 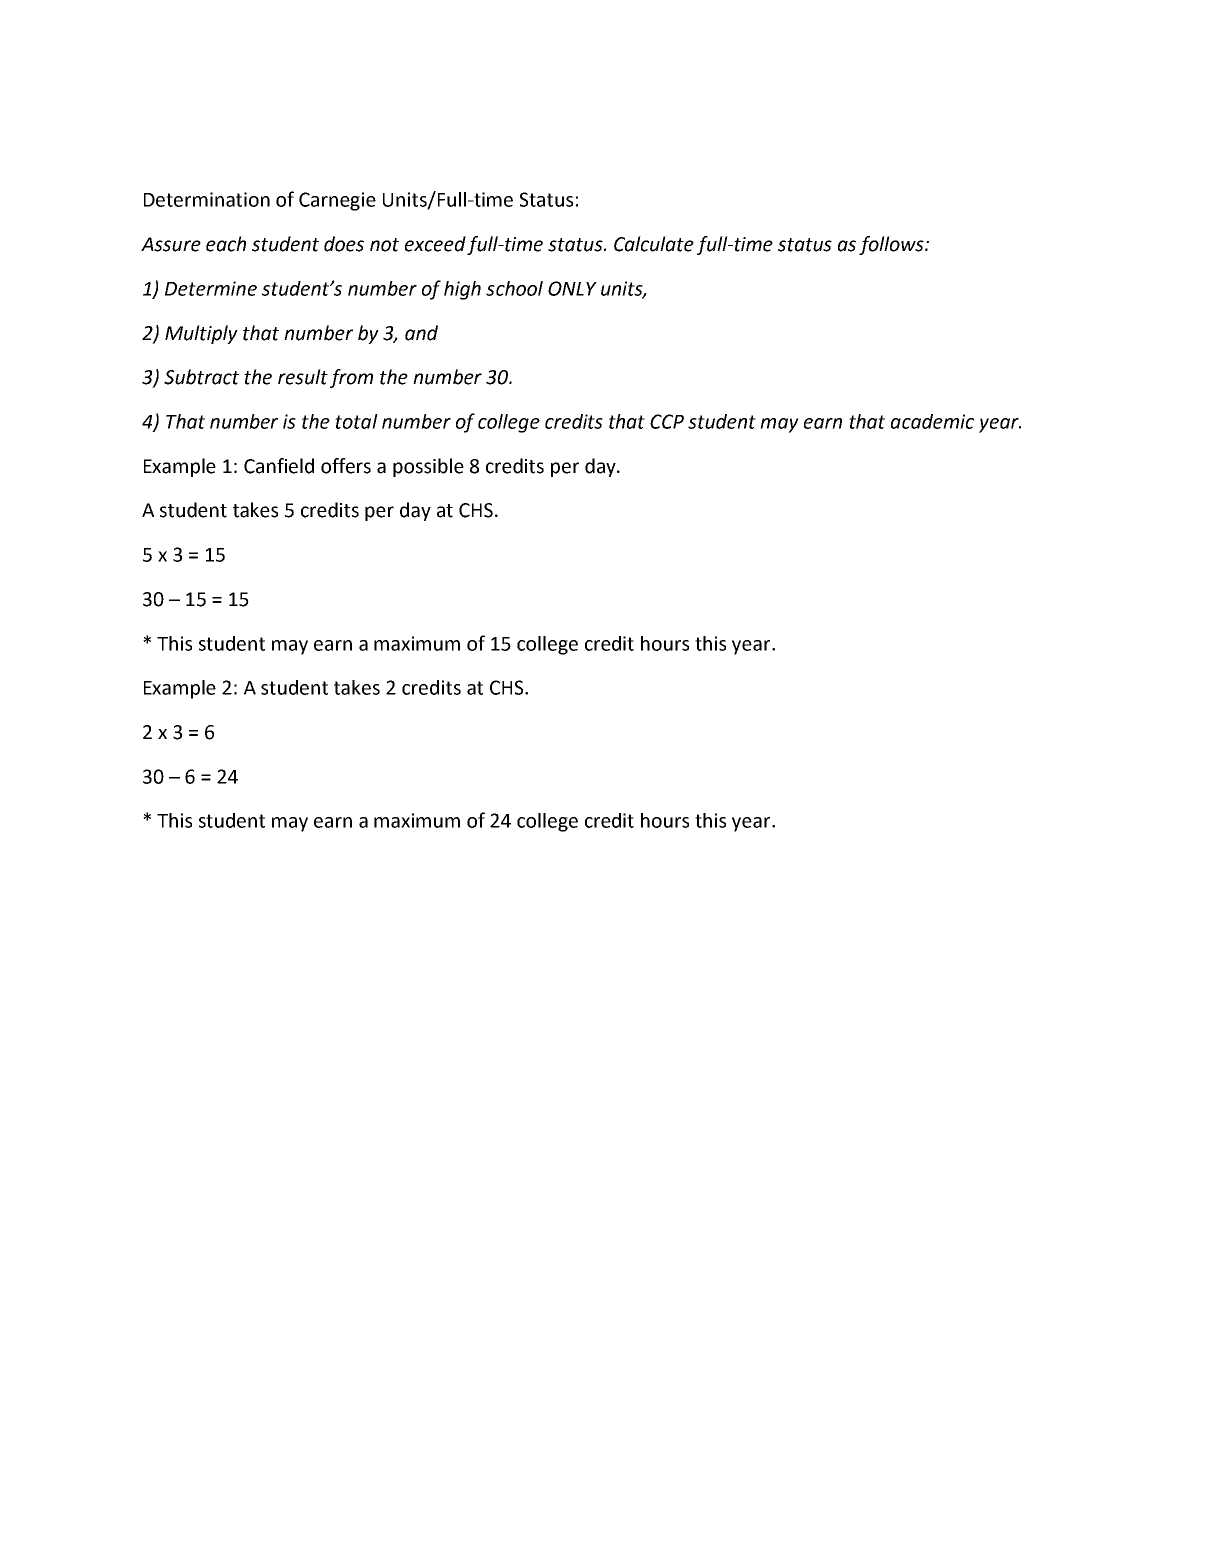 I want to click on possible, so click(x=428, y=467).
